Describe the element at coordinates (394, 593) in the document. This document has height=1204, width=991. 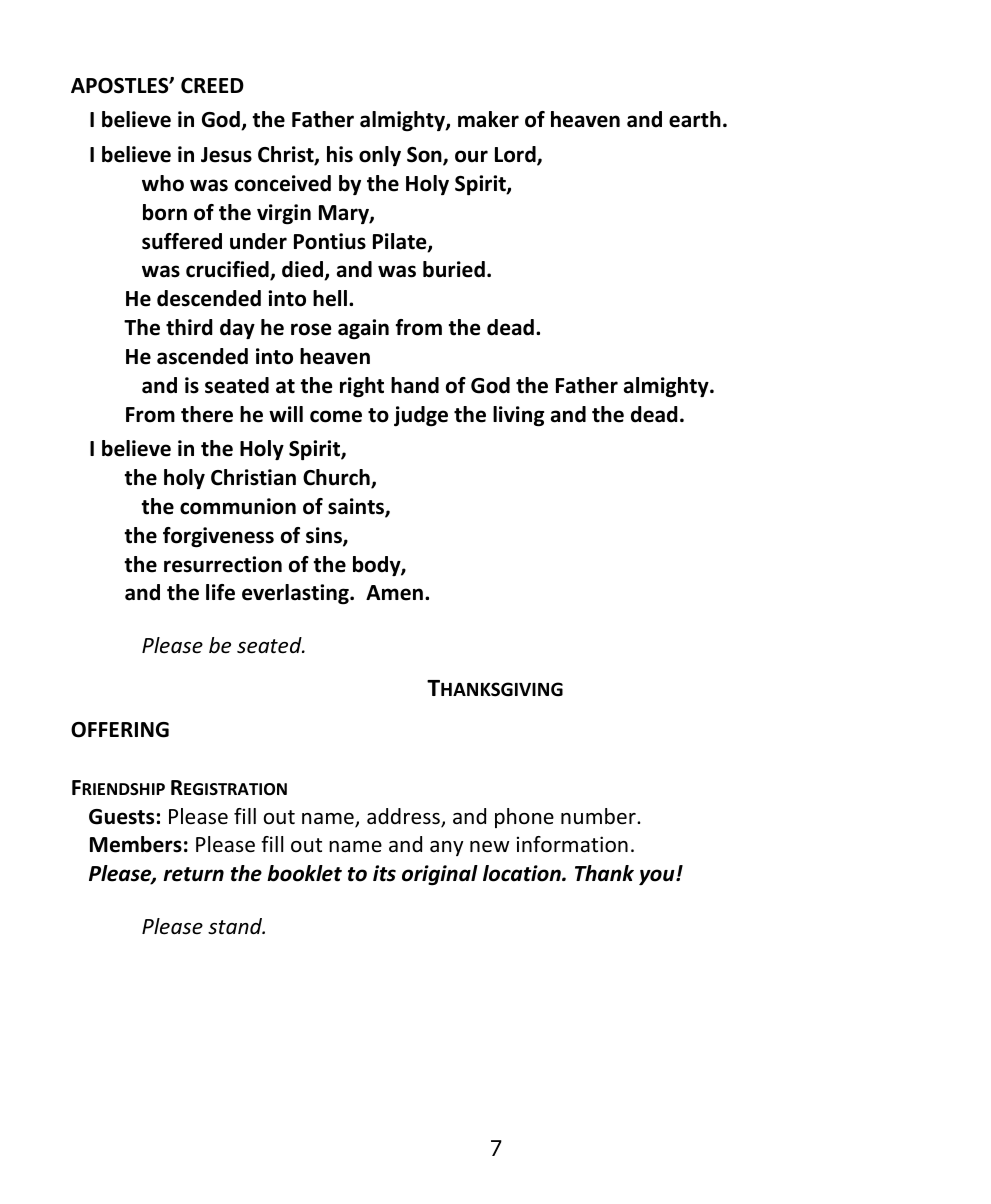
I see `Amen` at that location.
